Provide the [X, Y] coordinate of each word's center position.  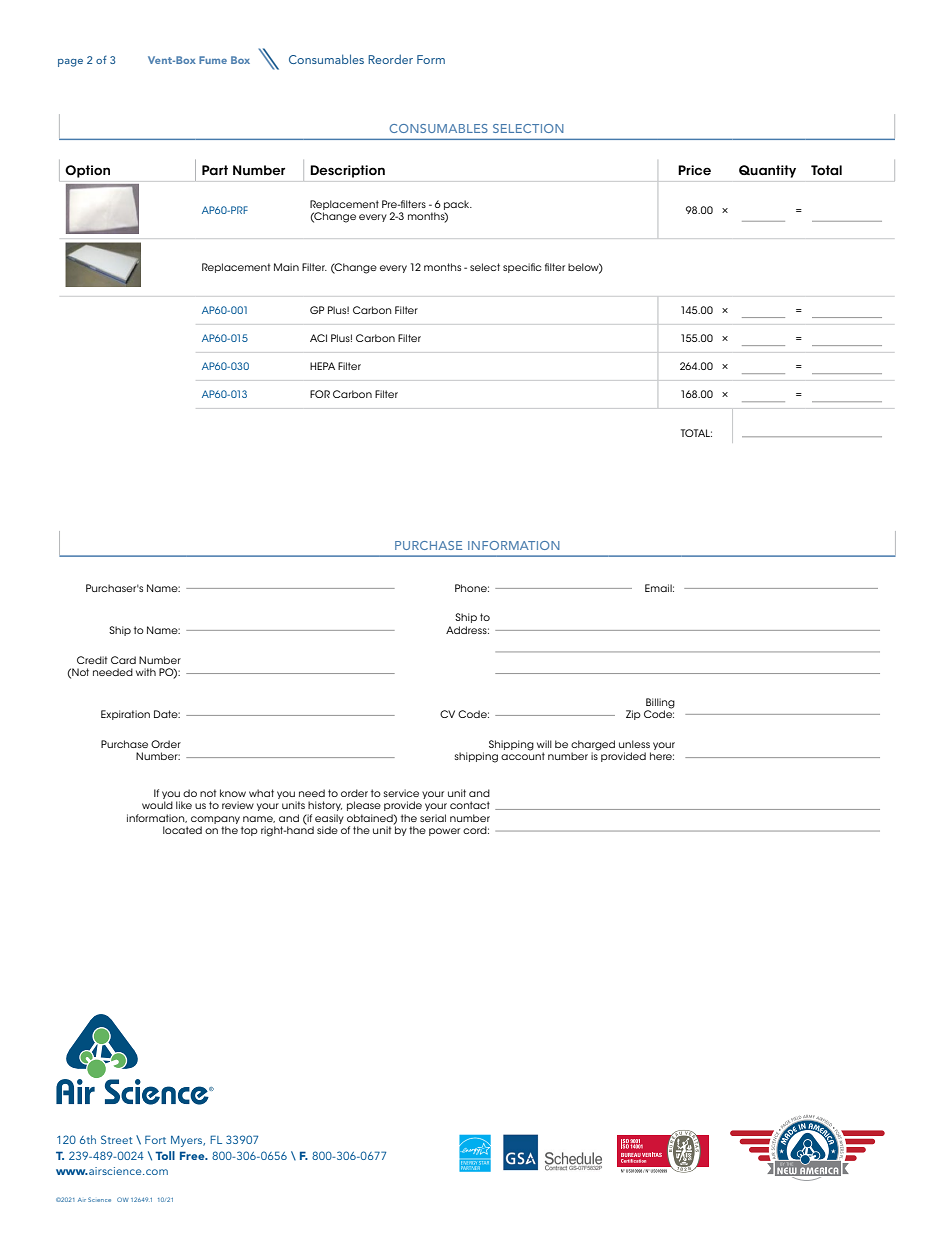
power [444, 832]
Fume [213, 60]
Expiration [125, 715]
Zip [633, 715]
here [662, 756]
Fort [155, 1139]
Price [694, 170]
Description [348, 171]
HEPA [322, 366]
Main [286, 267]
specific [522, 268]
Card [123, 660]
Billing [660, 703]
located [182, 830]
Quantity [767, 171]
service [401, 793]
